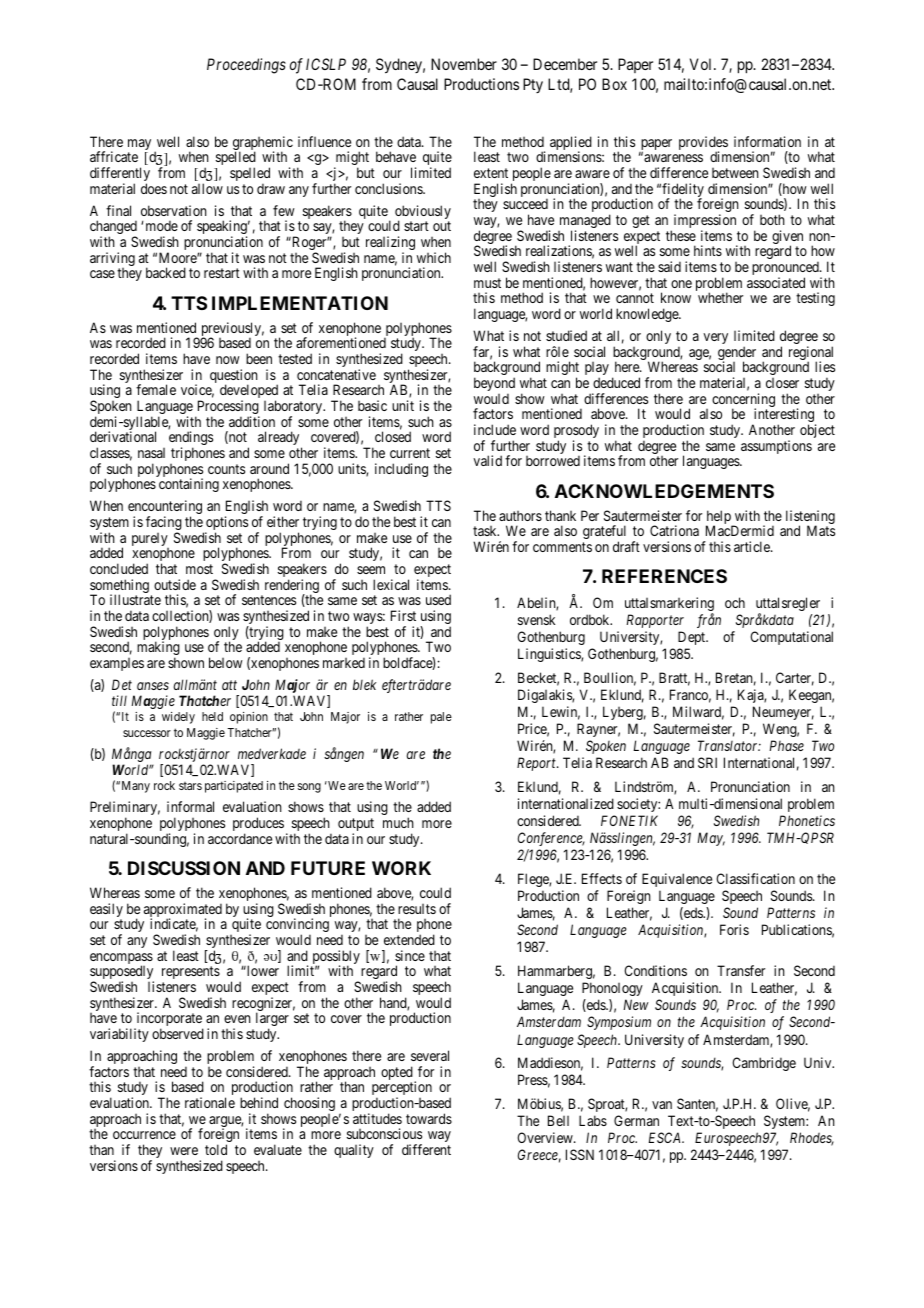 This page has width=924, height=1308. I want to click on towards, so click(429, 1118).
